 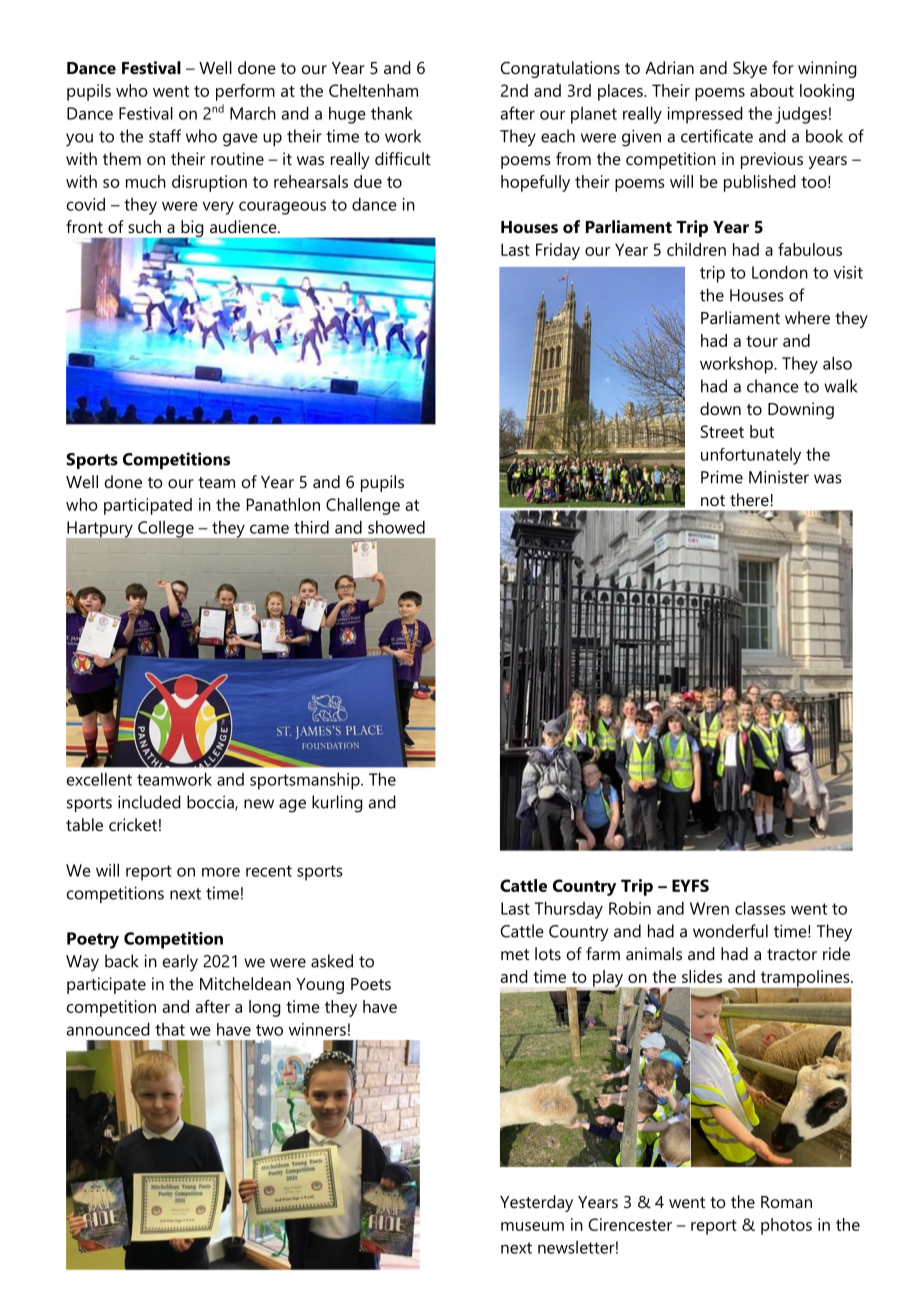 I want to click on thank, so click(x=392, y=113).
